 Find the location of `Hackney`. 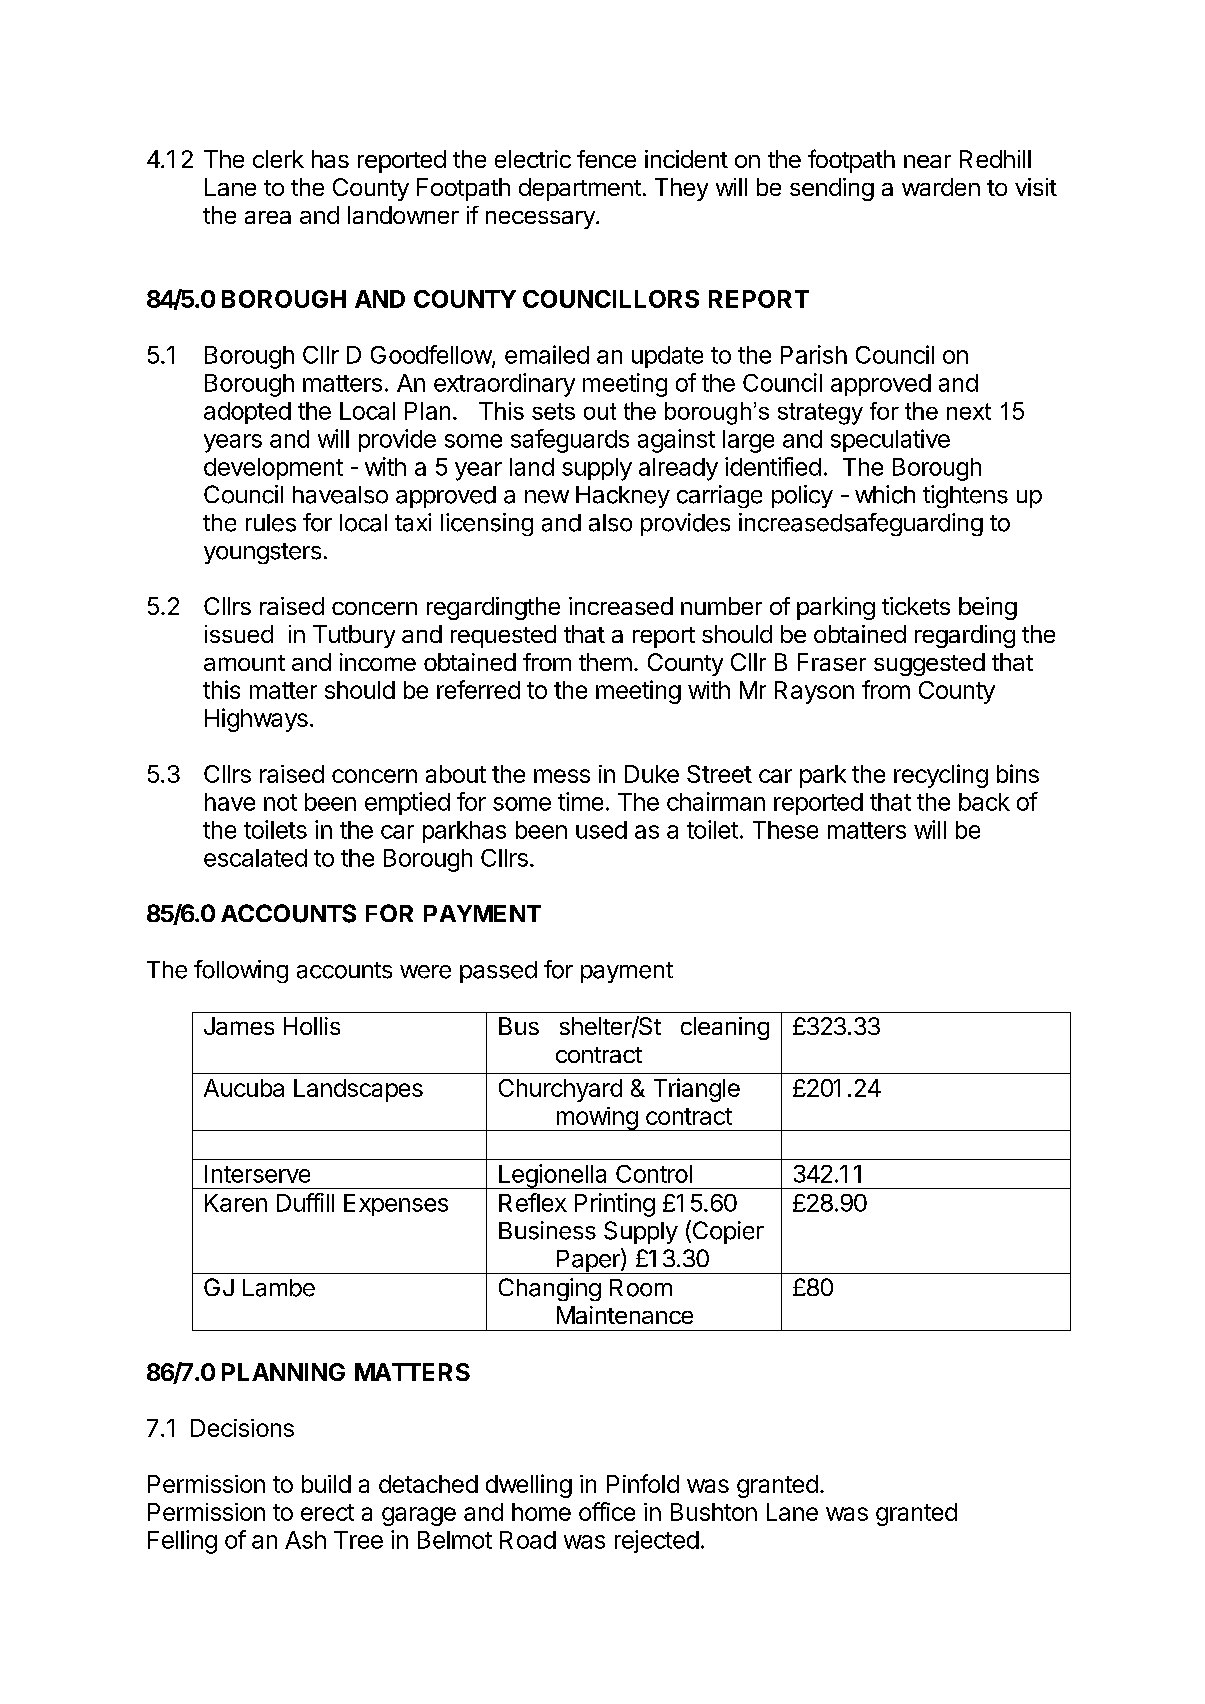

Hackney is located at coordinates (623, 497).
